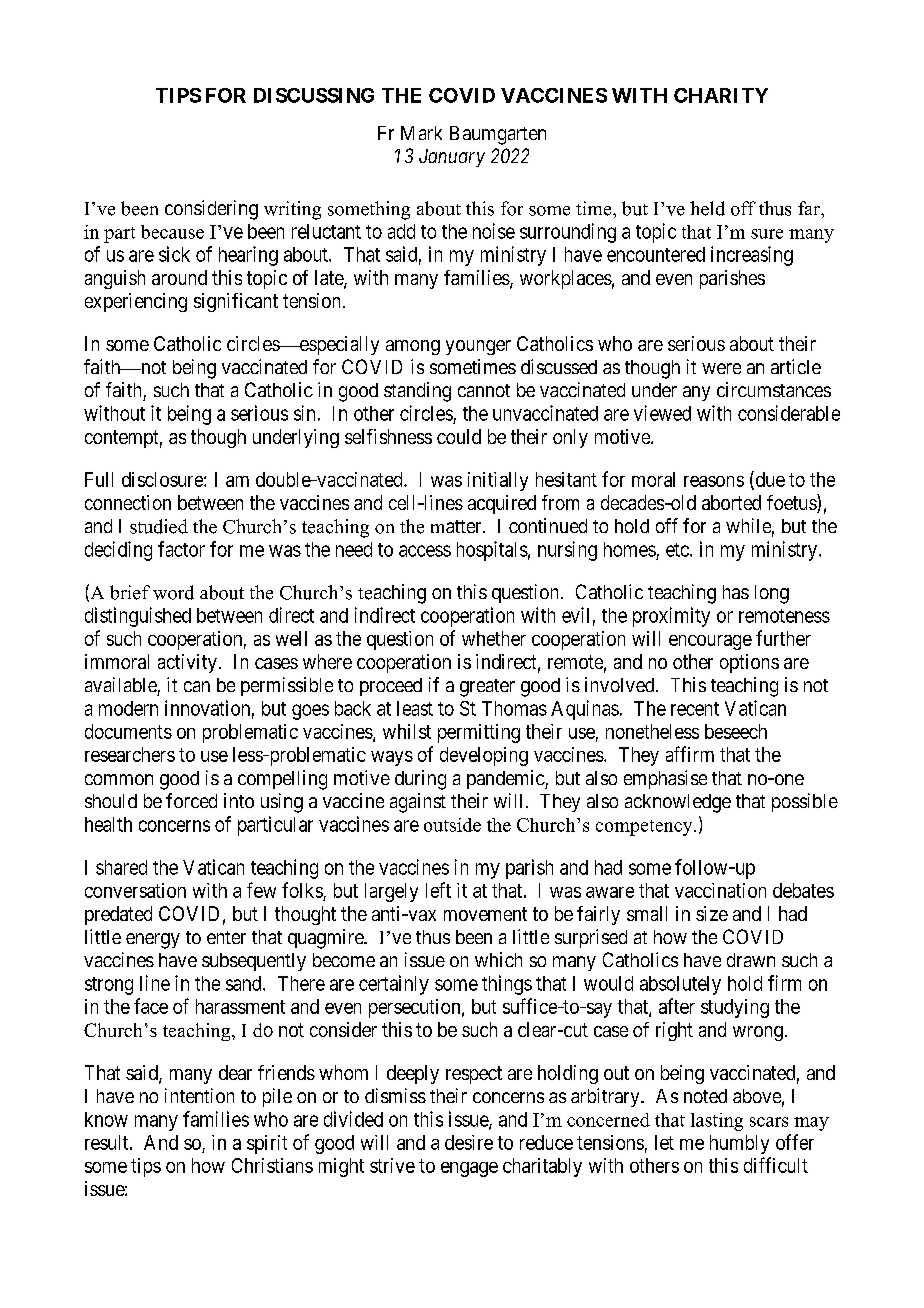 The width and height of the page is (924, 1308). What do you see at coordinates (469, 1142) in the page?
I see `desire` at bounding box center [469, 1142].
